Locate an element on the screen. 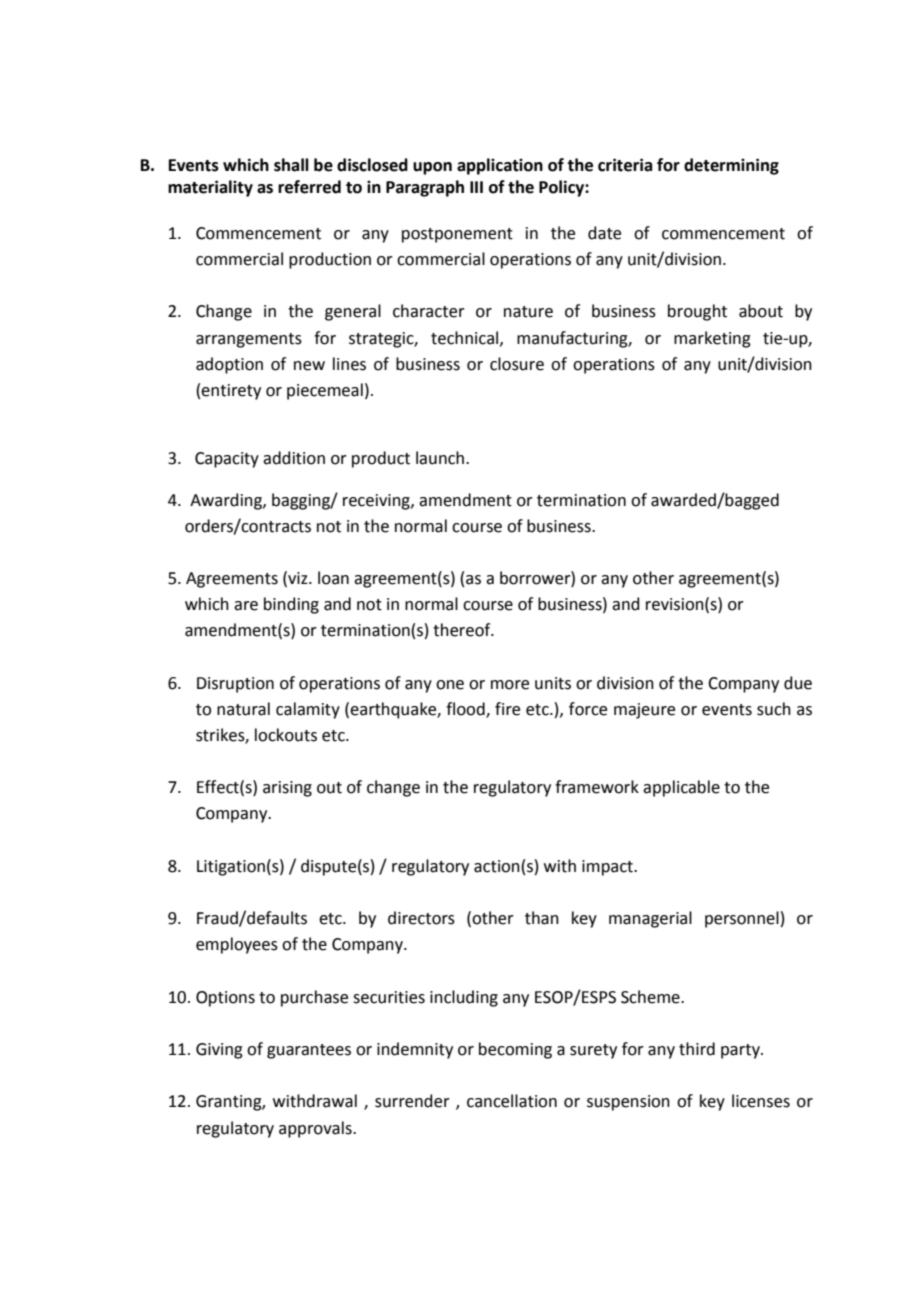 The width and height of the screenshot is (924, 1308). licenses is located at coordinates (761, 1101).
